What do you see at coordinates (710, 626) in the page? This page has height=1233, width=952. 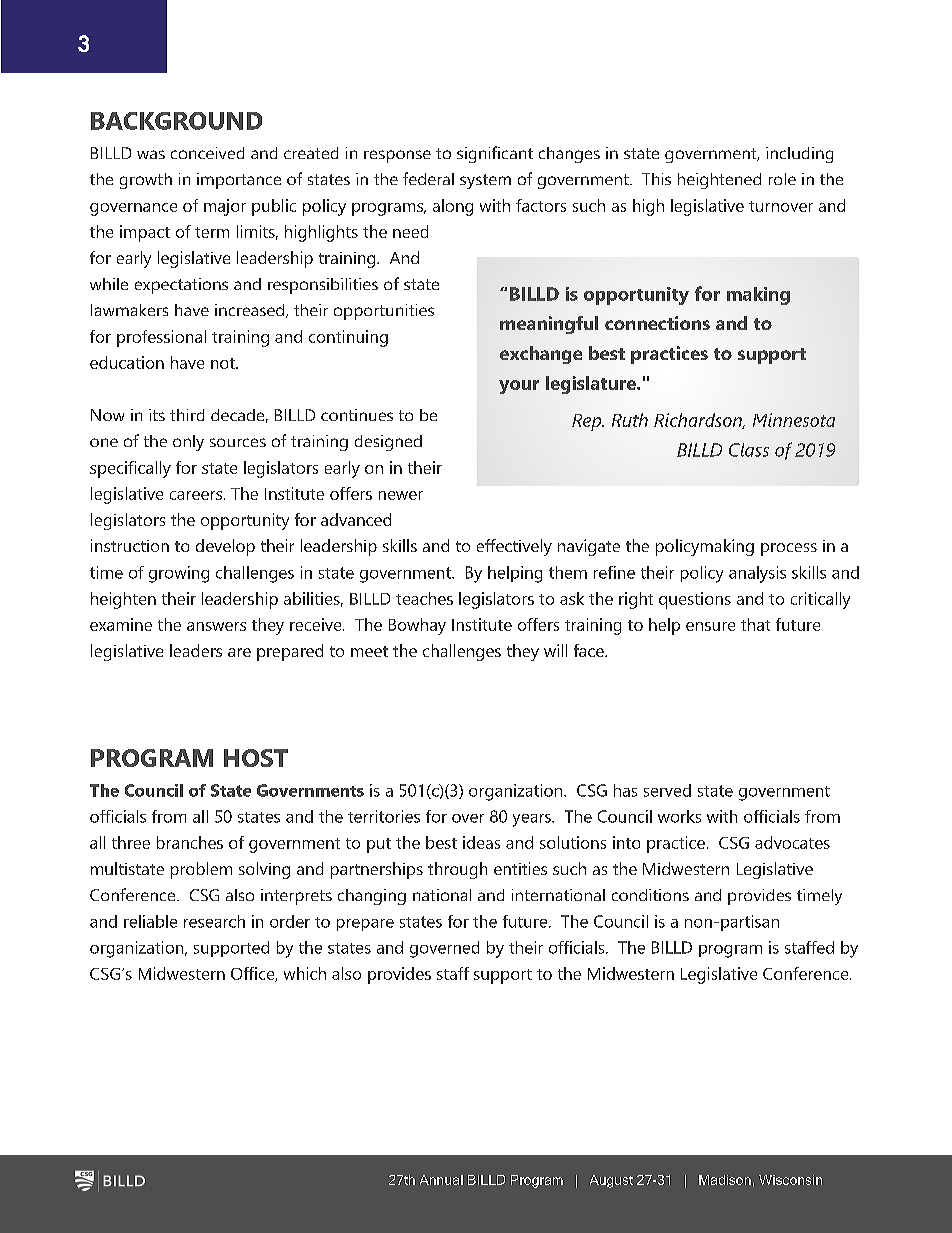 I see `ensure` at bounding box center [710, 626].
